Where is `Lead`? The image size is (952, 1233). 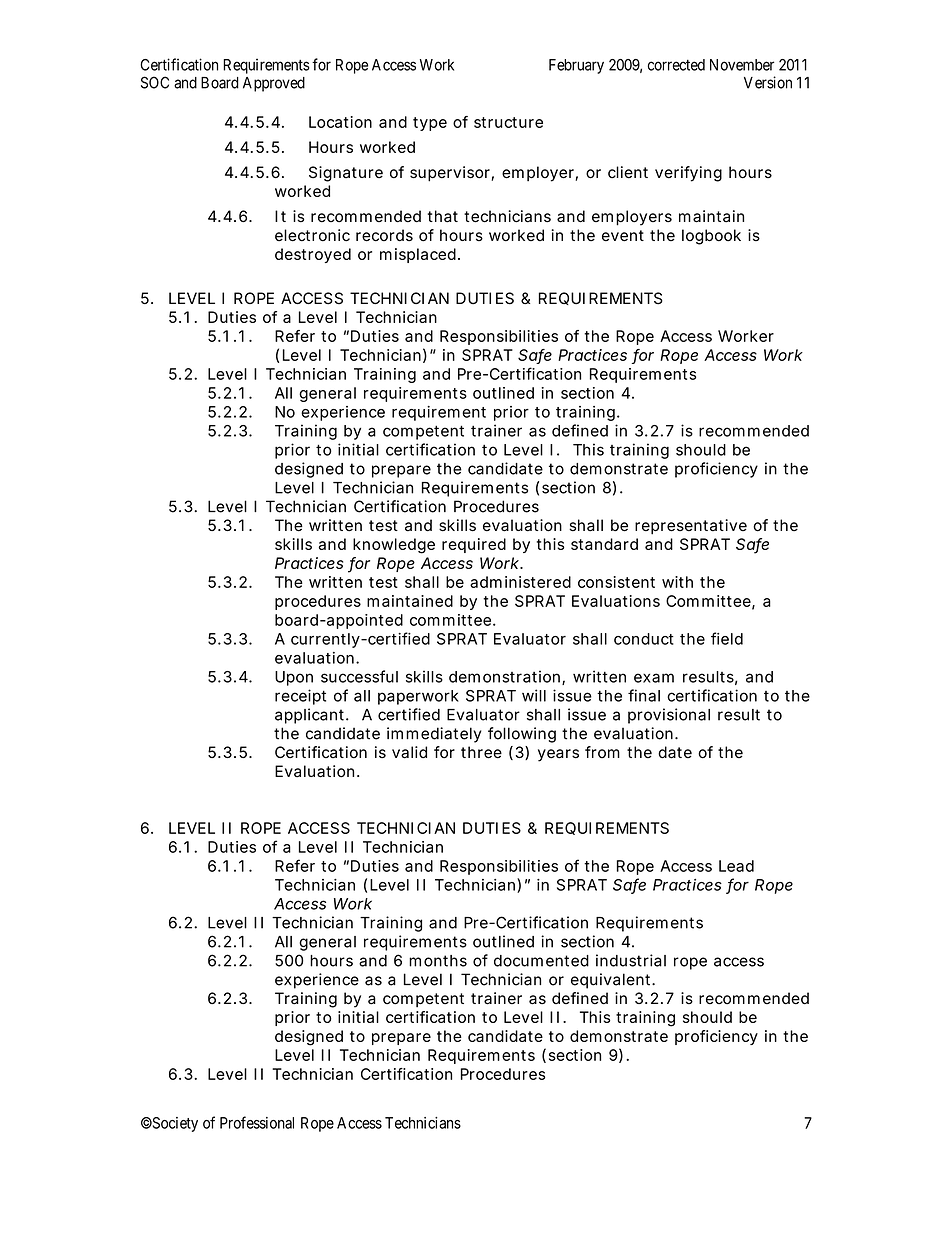 Lead is located at coordinates (736, 866).
